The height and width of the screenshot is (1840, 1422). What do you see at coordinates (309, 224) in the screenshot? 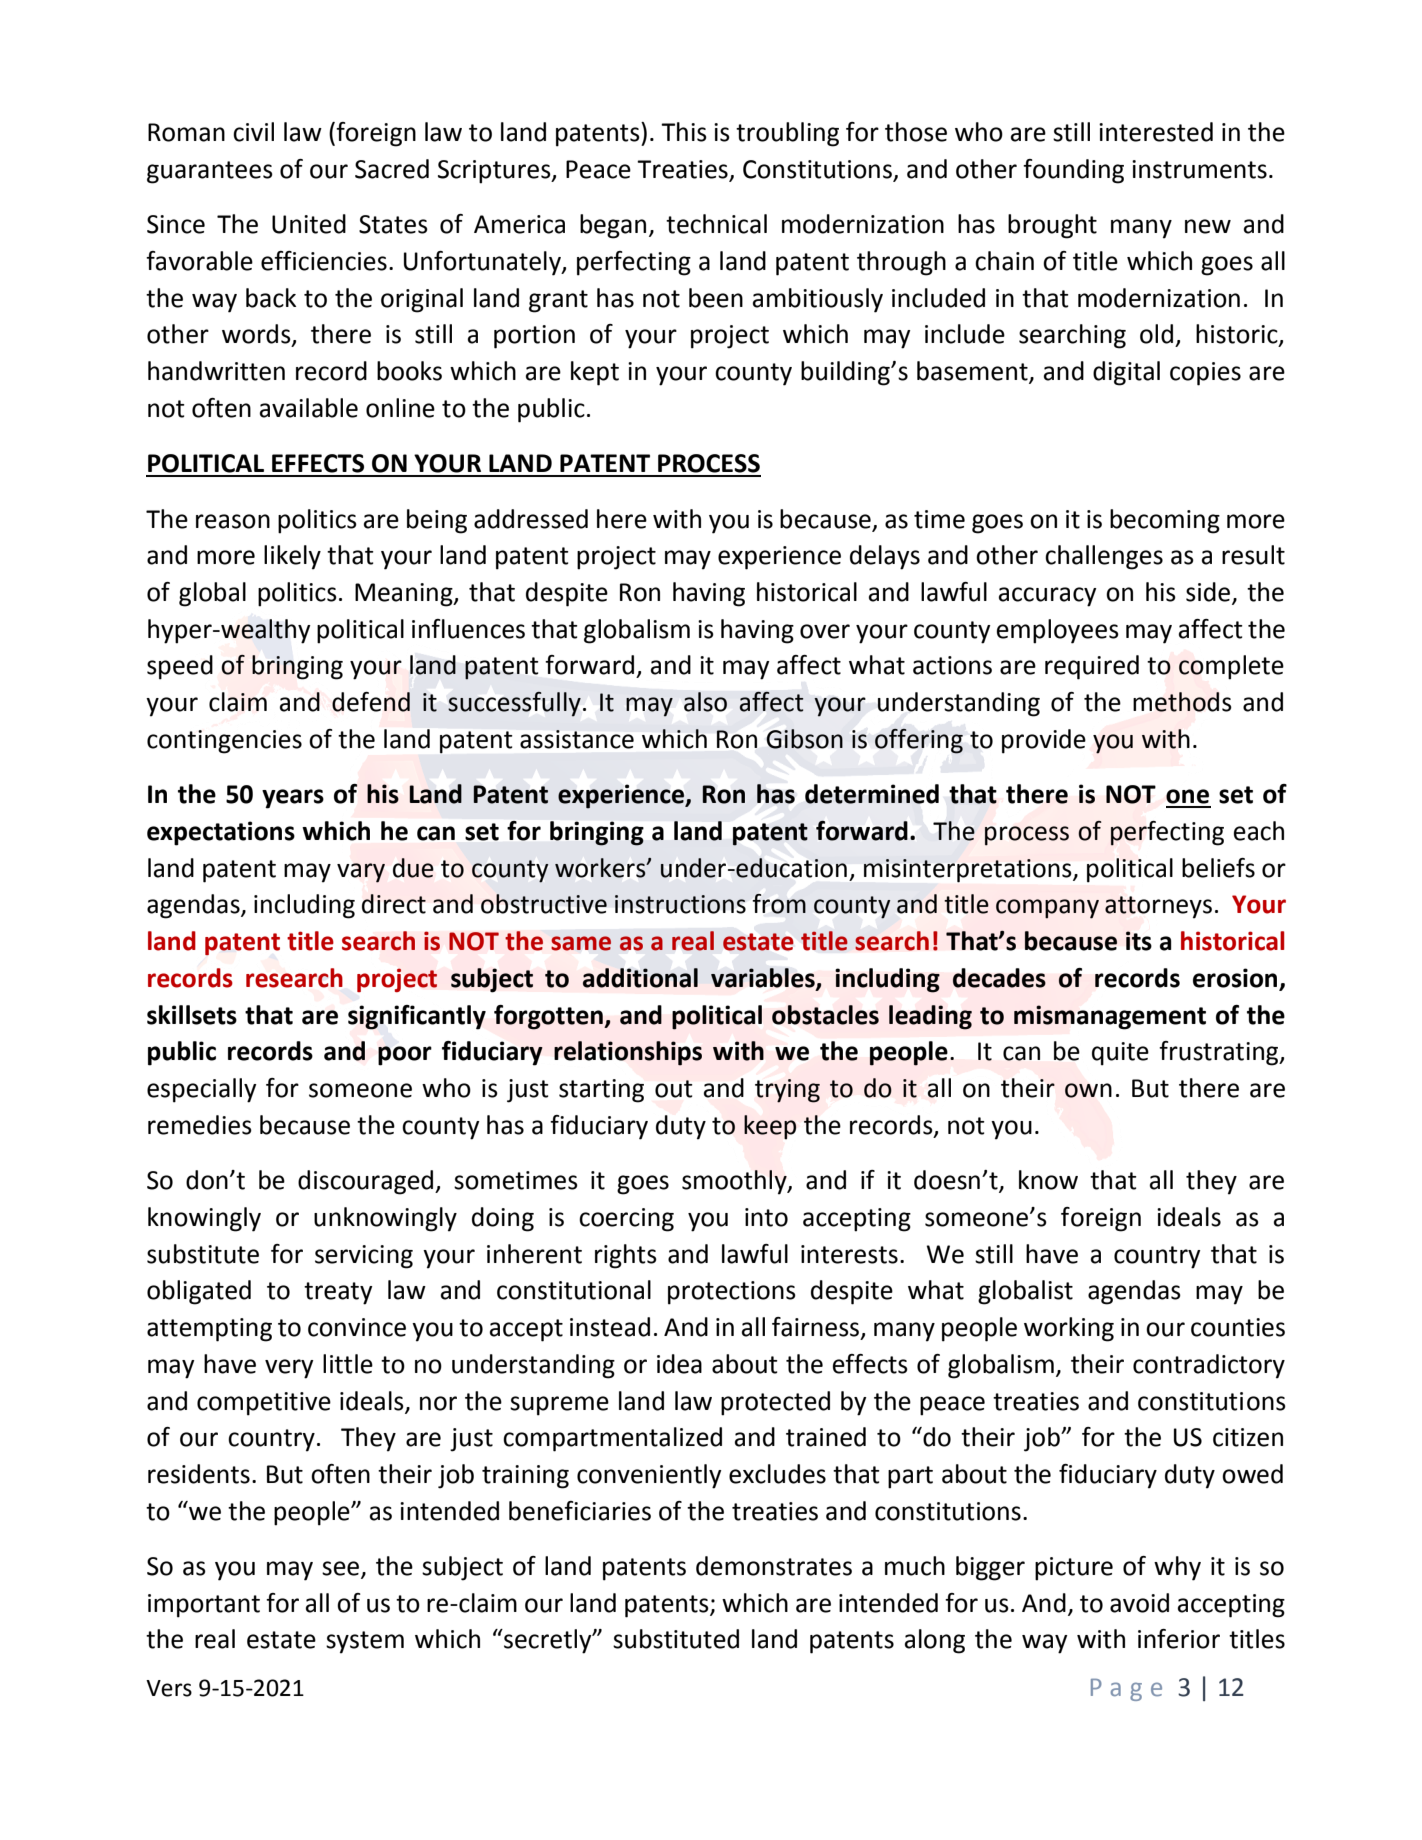
I see `United` at bounding box center [309, 224].
